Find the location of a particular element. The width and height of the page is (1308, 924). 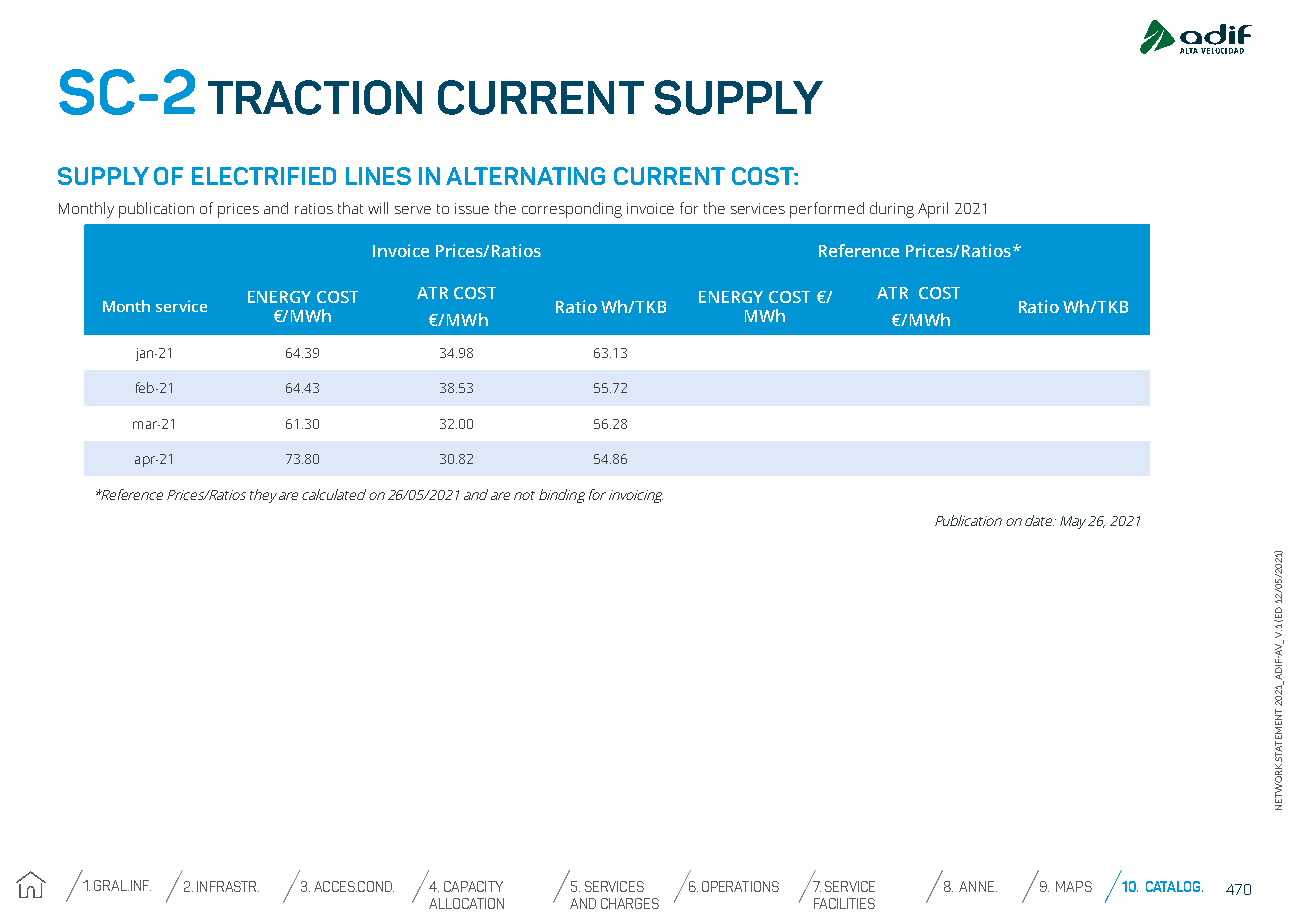

performed is located at coordinates (827, 210).
